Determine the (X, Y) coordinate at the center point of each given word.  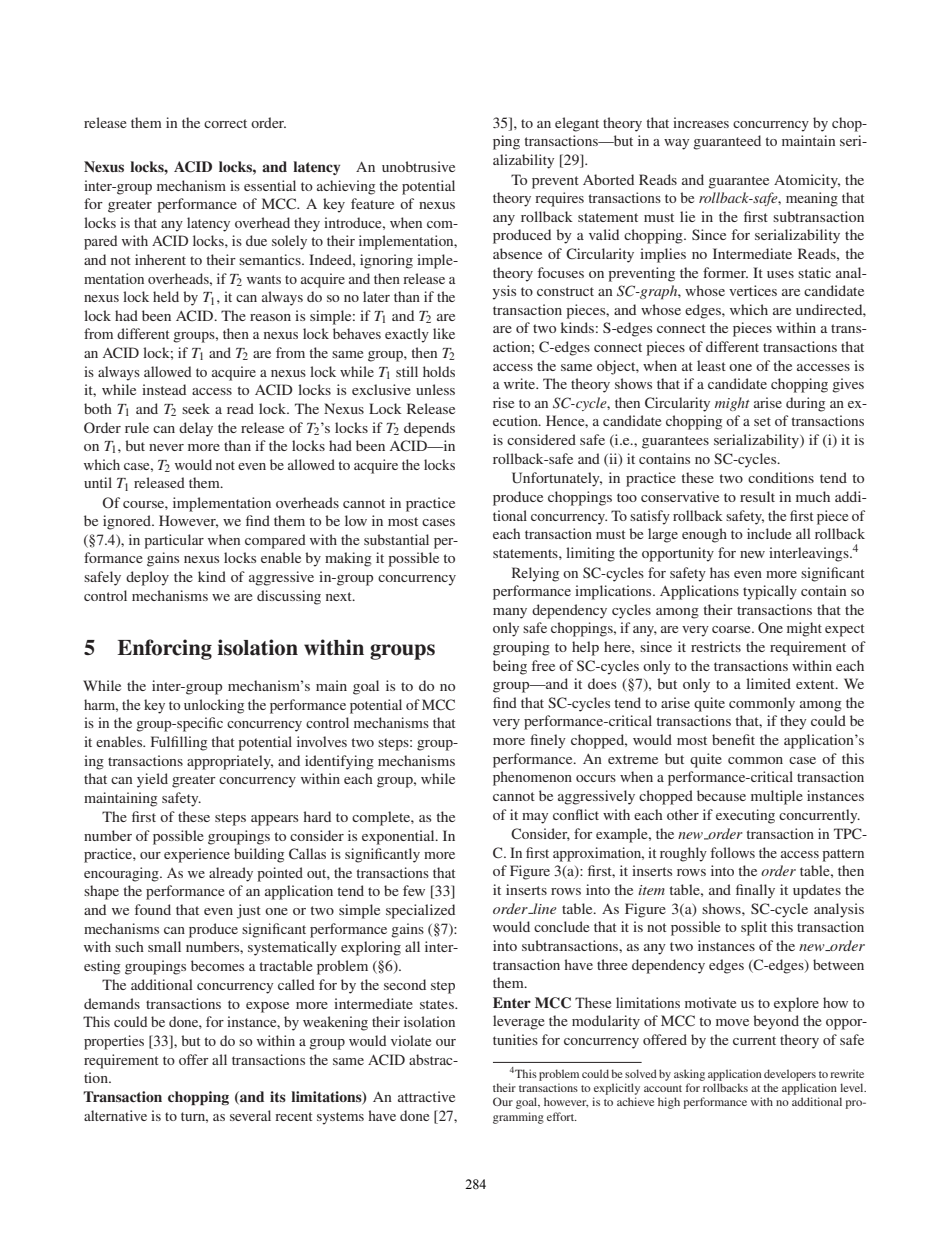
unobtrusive (418, 166)
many (510, 613)
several (250, 1115)
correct (225, 123)
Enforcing (164, 649)
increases (701, 122)
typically (770, 592)
